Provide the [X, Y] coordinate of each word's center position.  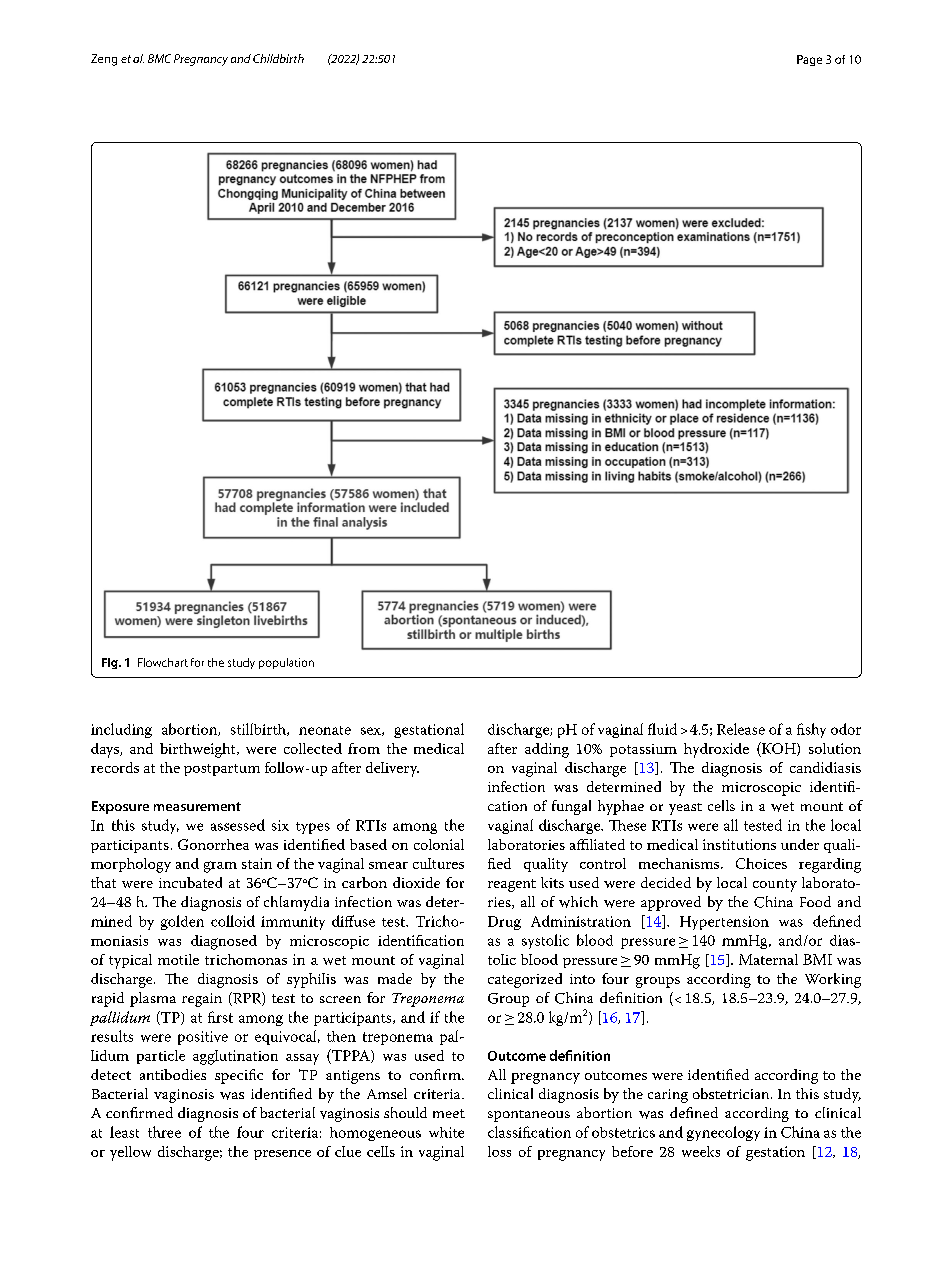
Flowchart [163, 662]
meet [449, 1113]
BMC [159, 58]
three [164, 1132]
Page [809, 60]
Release [741, 729]
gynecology [723, 1133]
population [286, 663]
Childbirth [278, 58]
